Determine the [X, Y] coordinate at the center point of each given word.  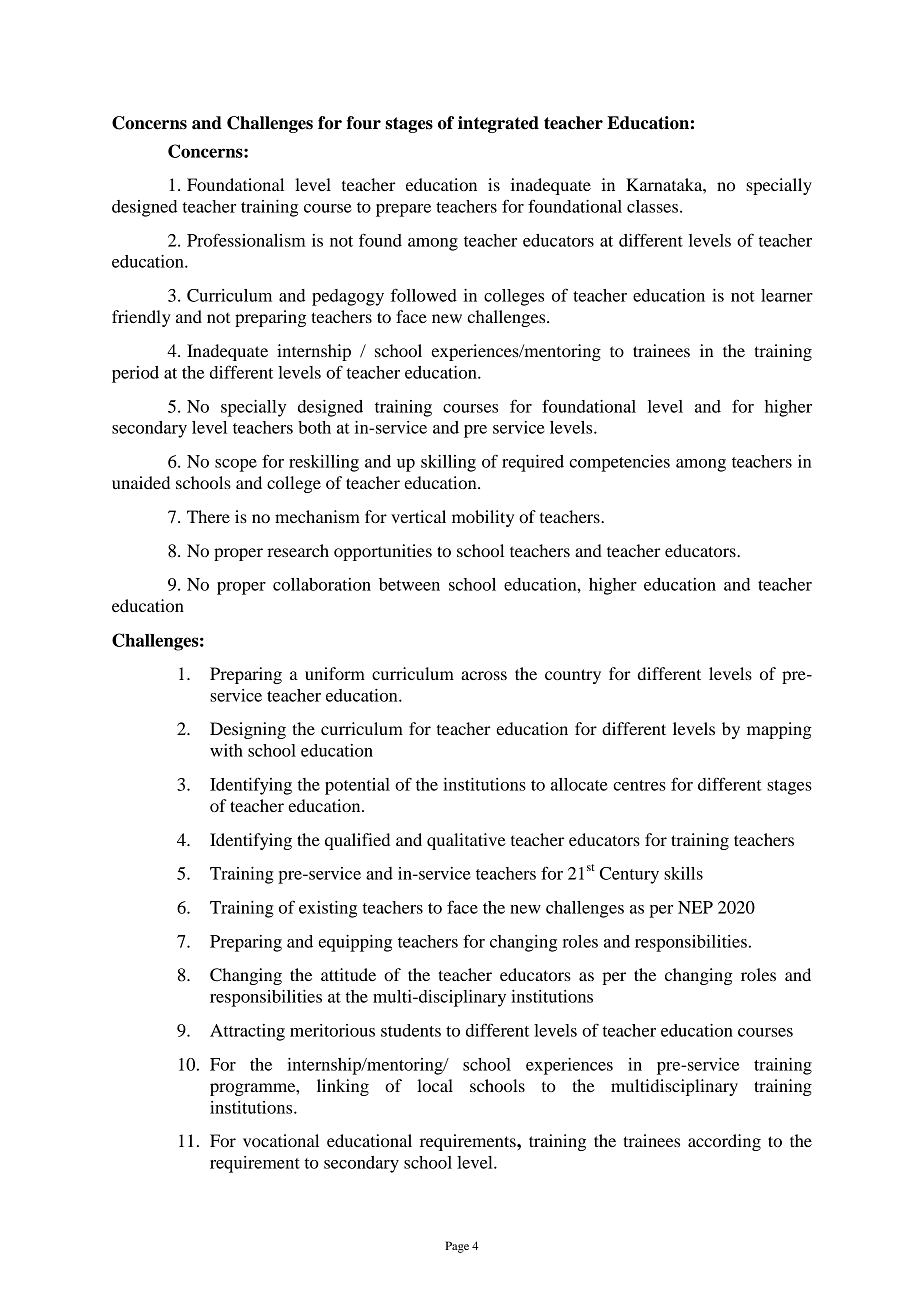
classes [654, 206]
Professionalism [246, 240]
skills [683, 873]
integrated [498, 124]
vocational [281, 1140]
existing [328, 909]
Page [457, 1247]
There [208, 516]
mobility [483, 518]
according [724, 1142]
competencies [619, 463]
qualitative [466, 841]
